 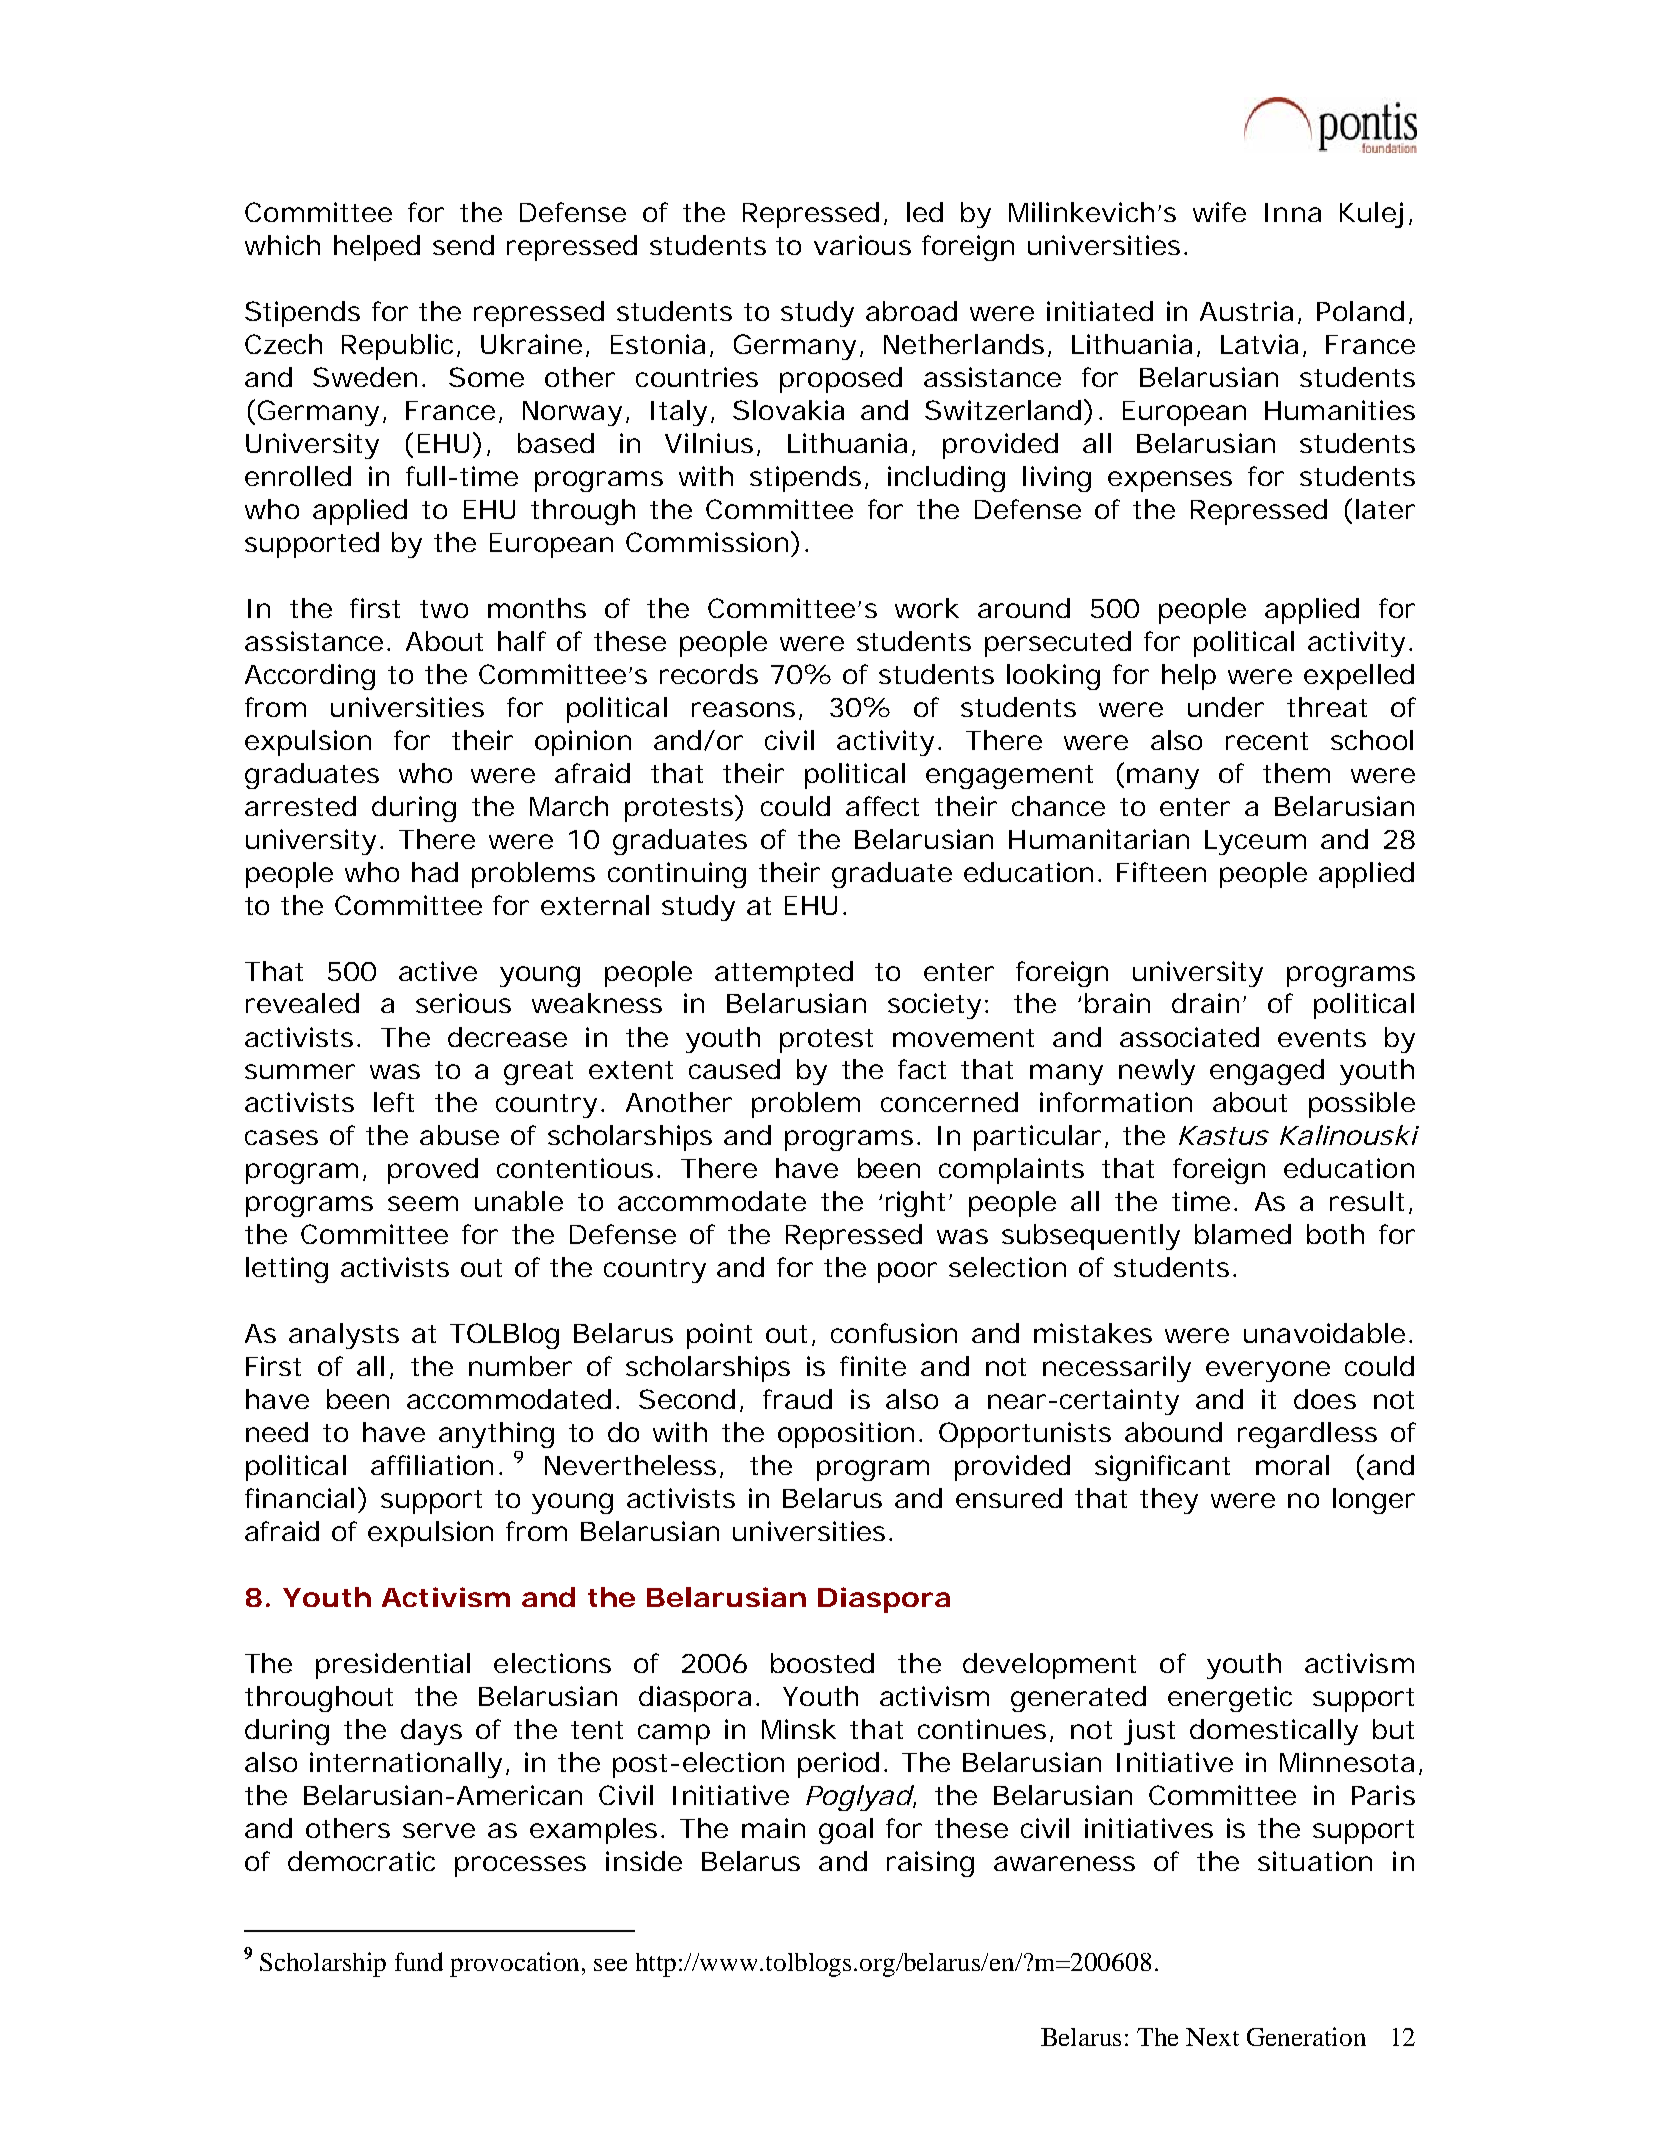 What do you see at coordinates (1249, 312) in the page?
I see `Austria` at bounding box center [1249, 312].
